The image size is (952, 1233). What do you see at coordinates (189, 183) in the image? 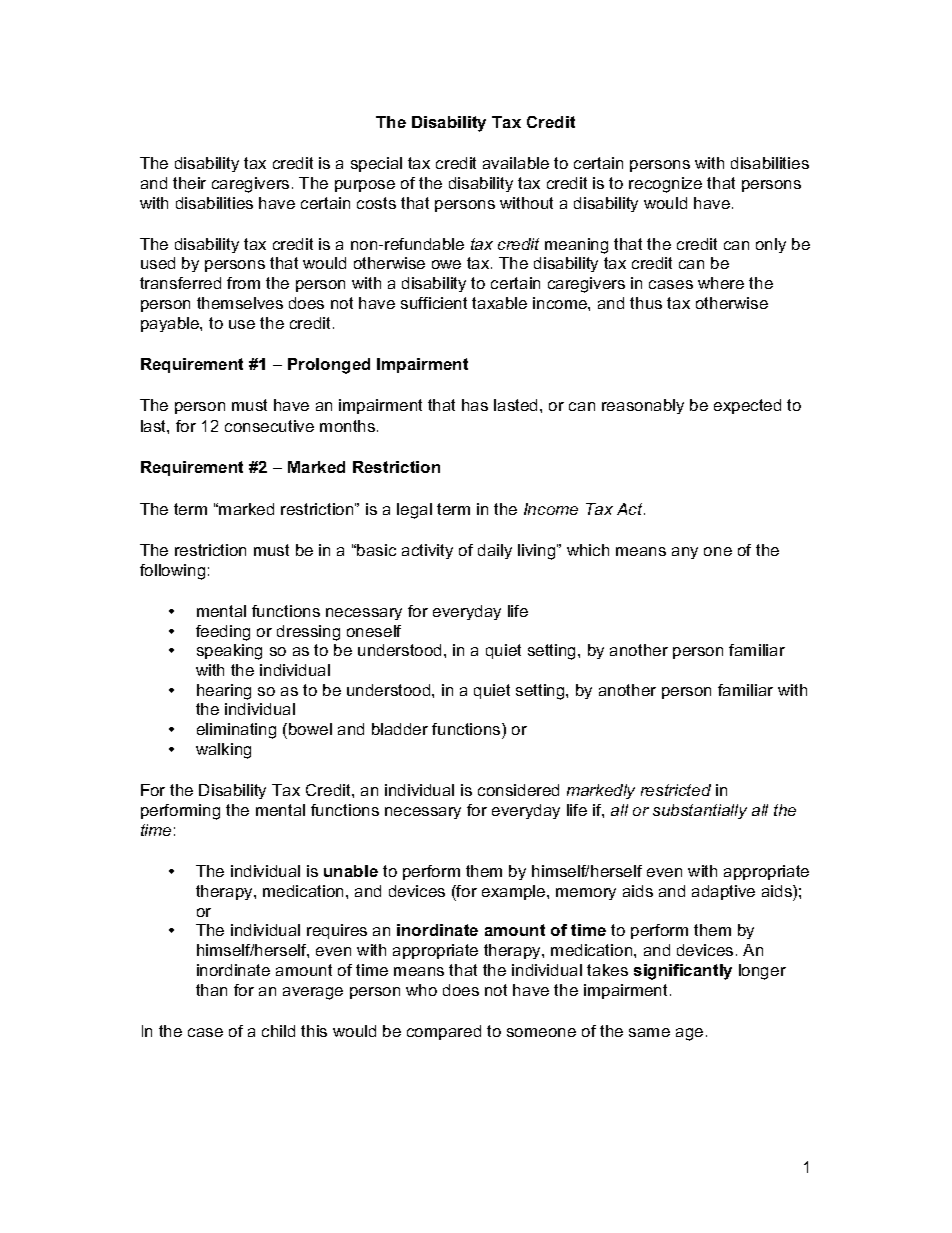
I see `their` at bounding box center [189, 183].
